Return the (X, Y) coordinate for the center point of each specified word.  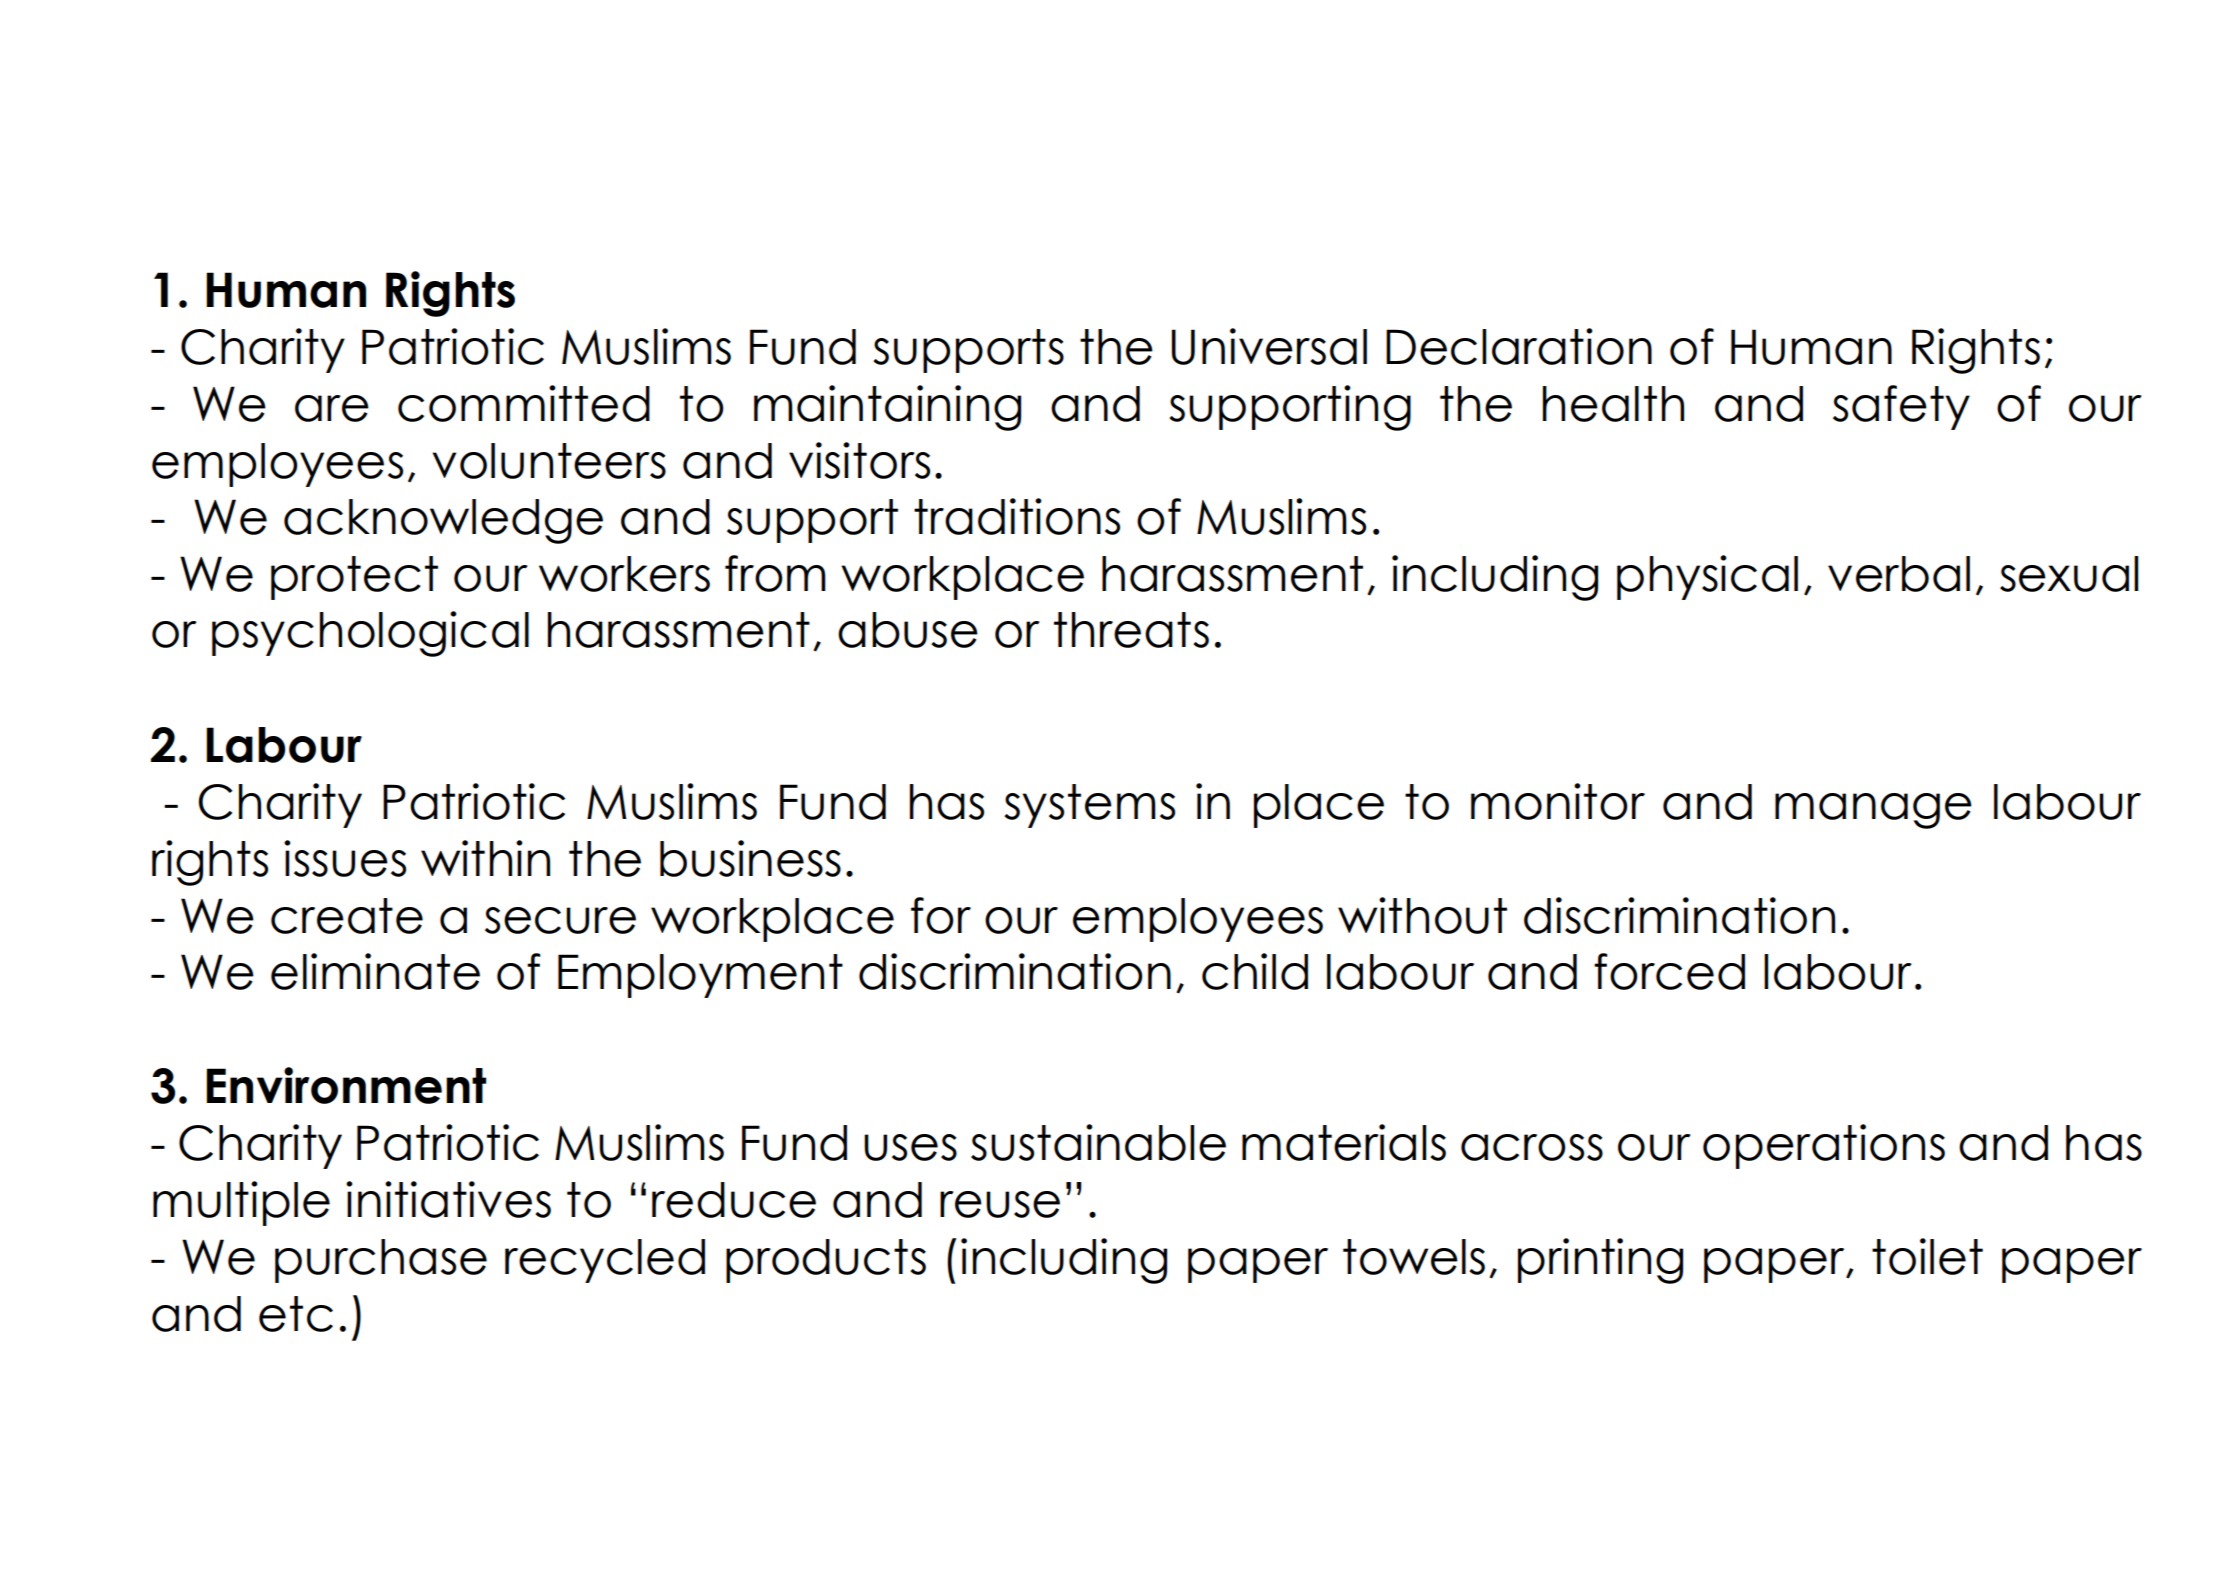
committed (524, 403)
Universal (1269, 346)
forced (1669, 971)
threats (1131, 630)
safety (1901, 407)
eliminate (375, 971)
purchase (381, 1261)
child (1255, 971)
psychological (370, 634)
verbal (1899, 574)
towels (1414, 1257)
